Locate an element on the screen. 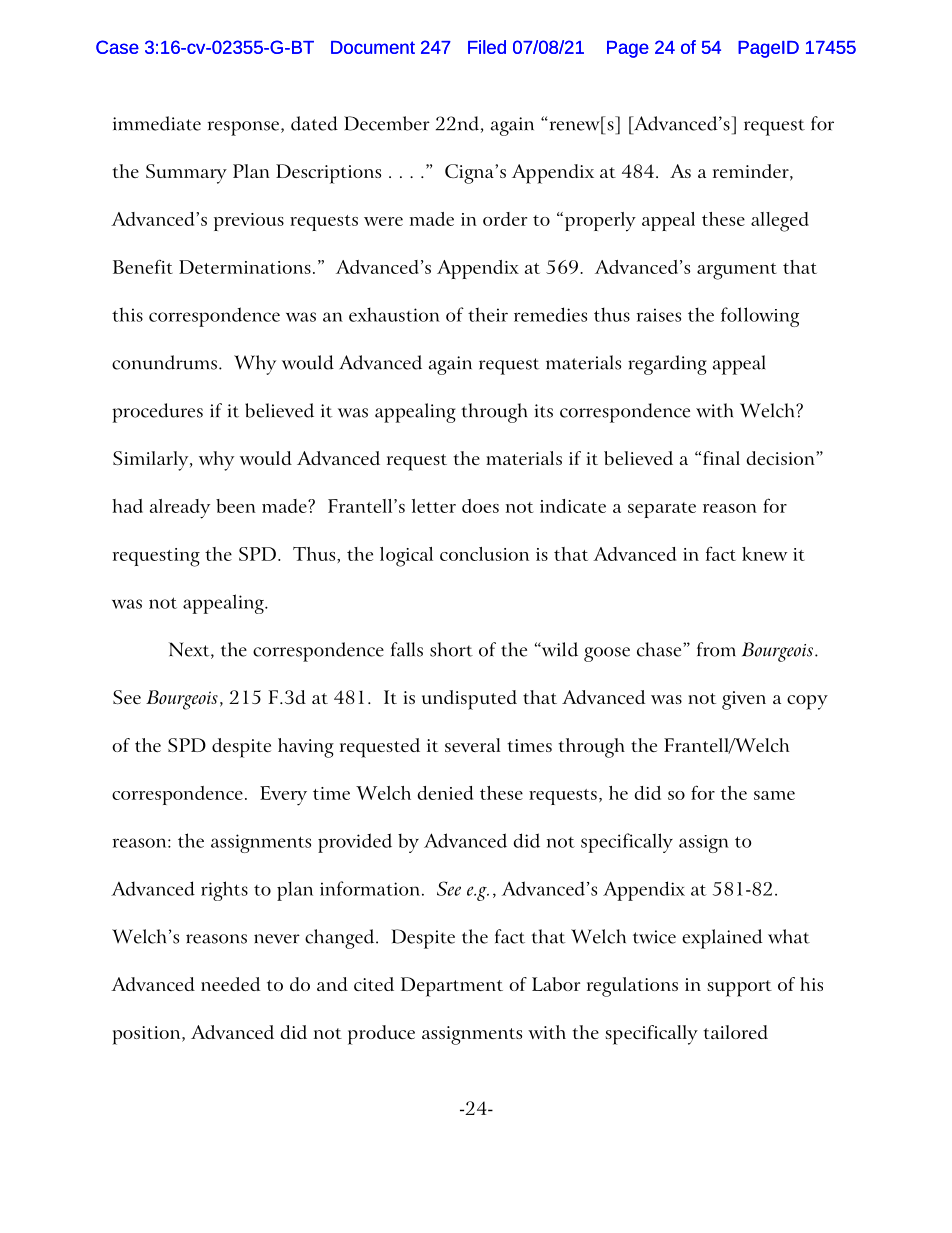 This screenshot has height=1233, width=952. already is located at coordinates (180, 509).
